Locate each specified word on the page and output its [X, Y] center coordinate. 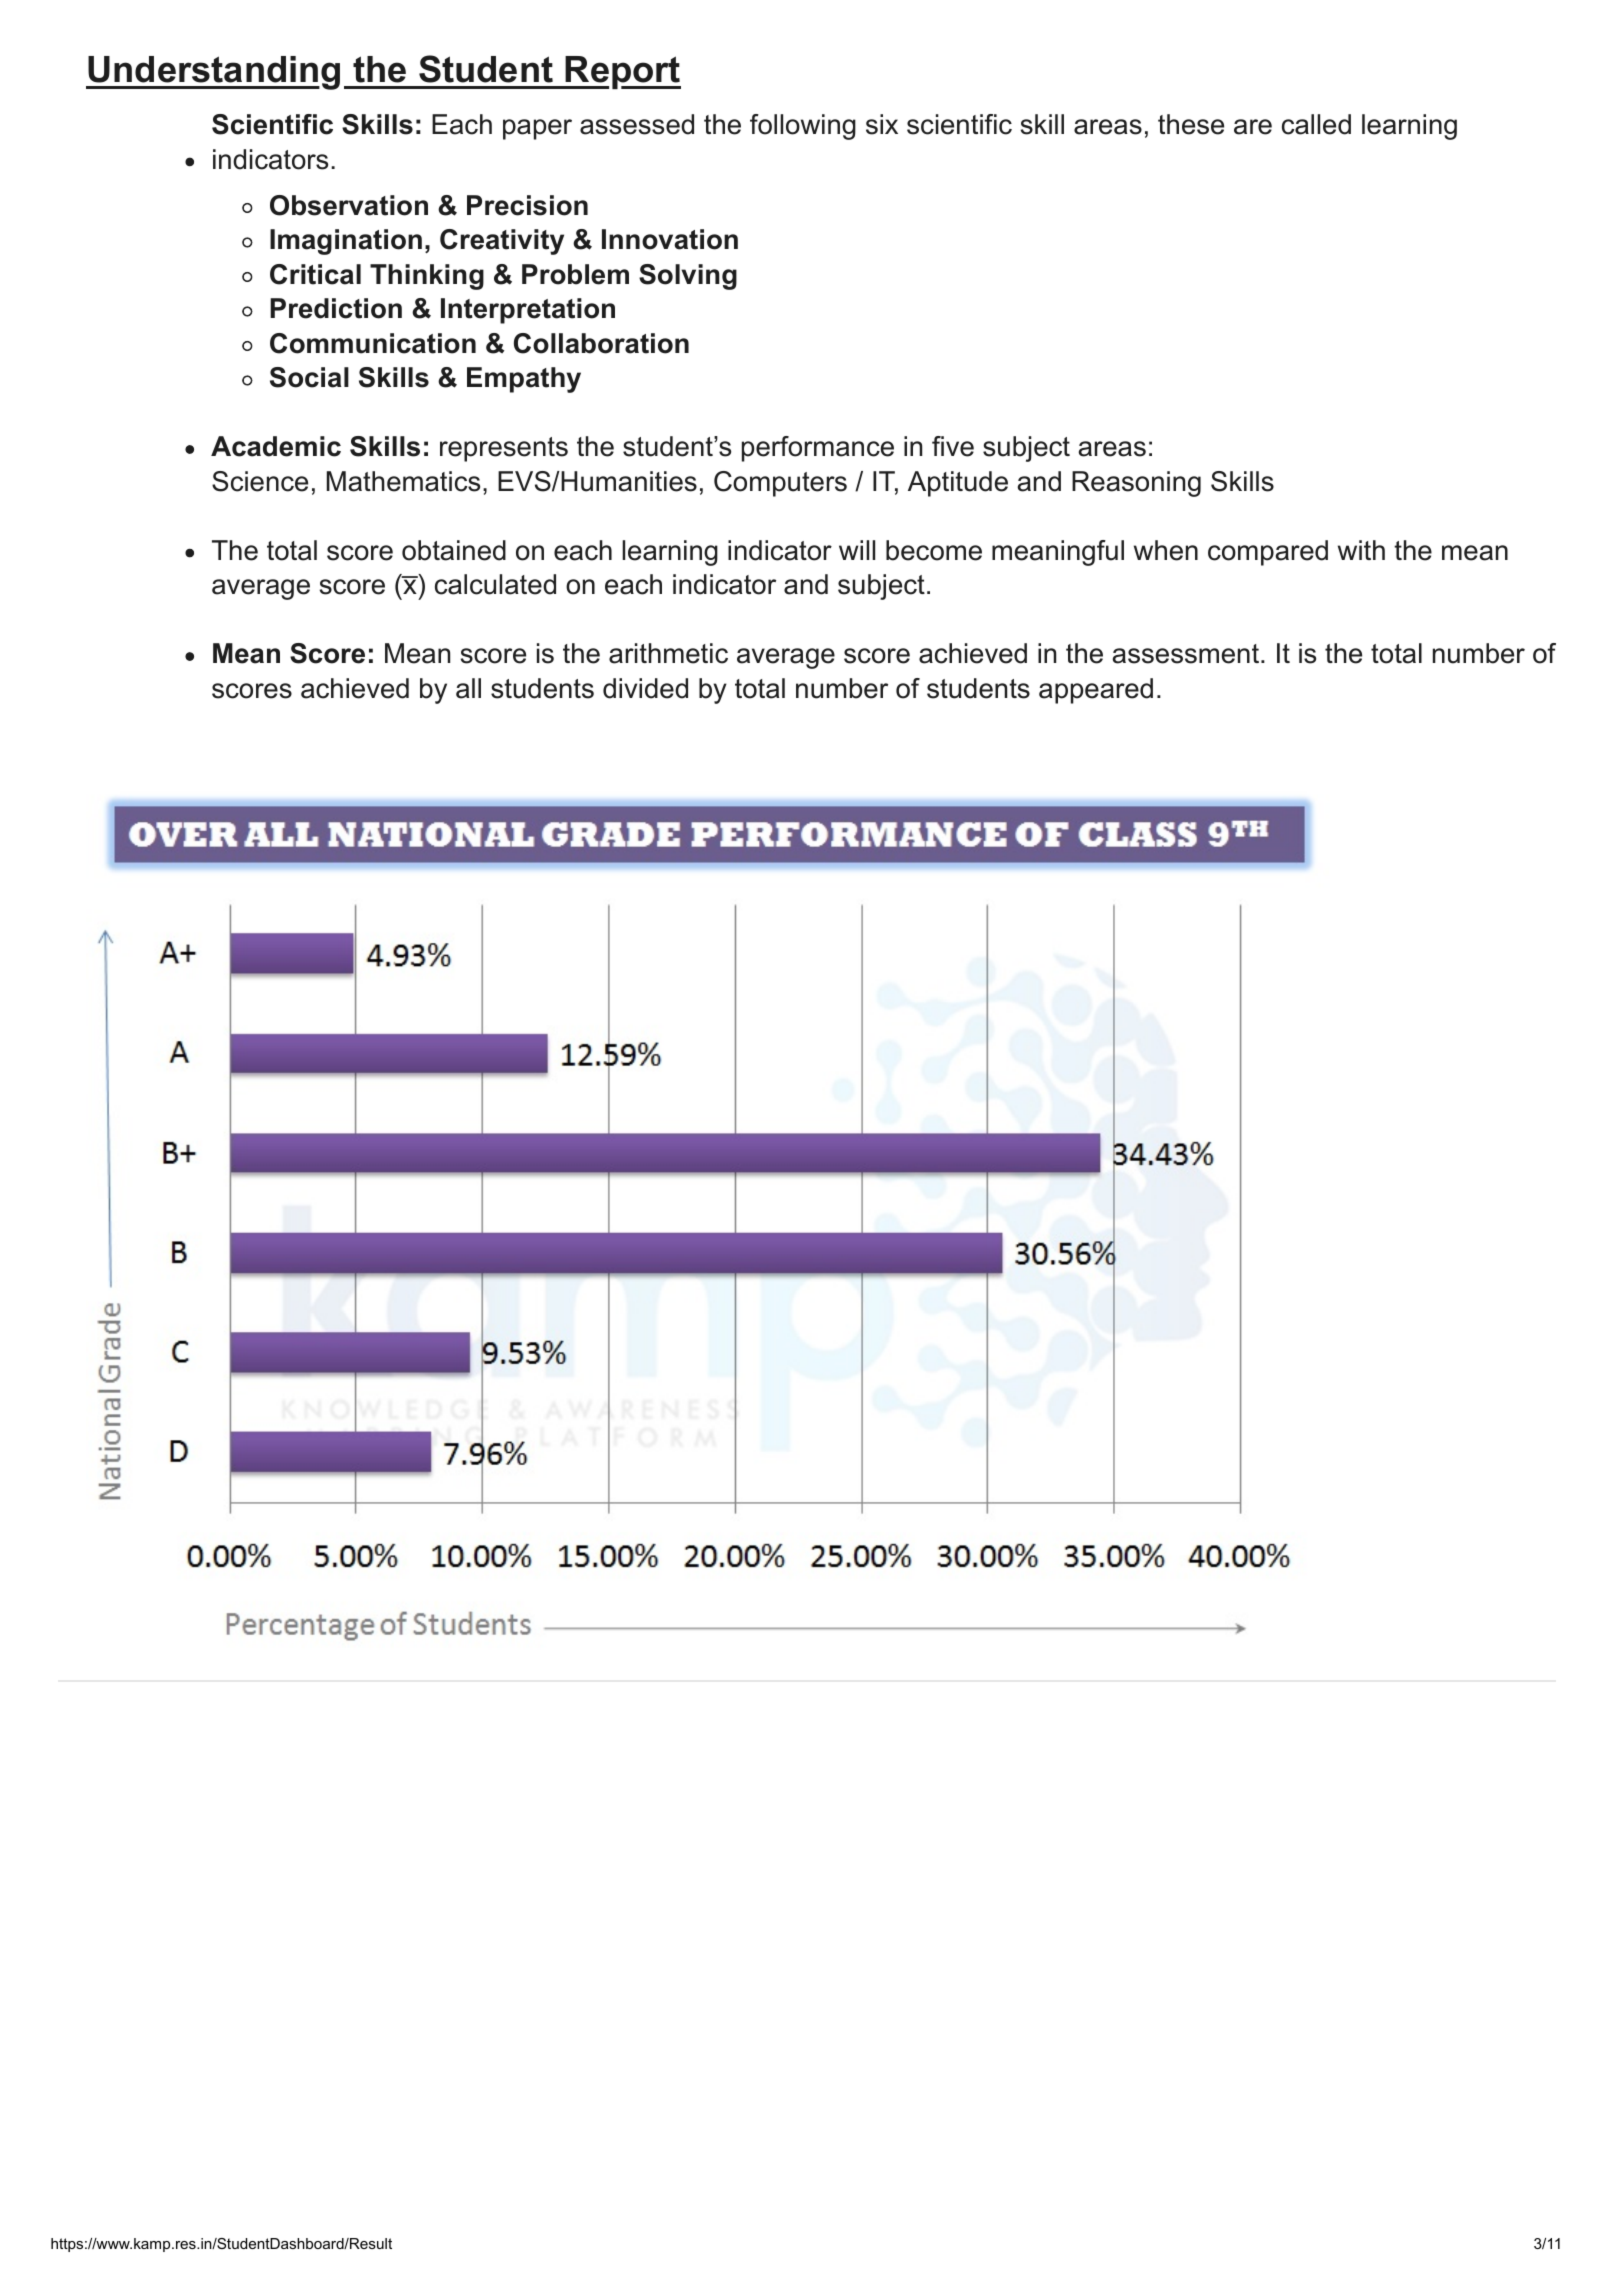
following [803, 127]
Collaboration [601, 343]
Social [309, 377]
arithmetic [668, 653]
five [953, 446]
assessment [1187, 654]
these [1191, 124]
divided [645, 688]
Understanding [213, 73]
